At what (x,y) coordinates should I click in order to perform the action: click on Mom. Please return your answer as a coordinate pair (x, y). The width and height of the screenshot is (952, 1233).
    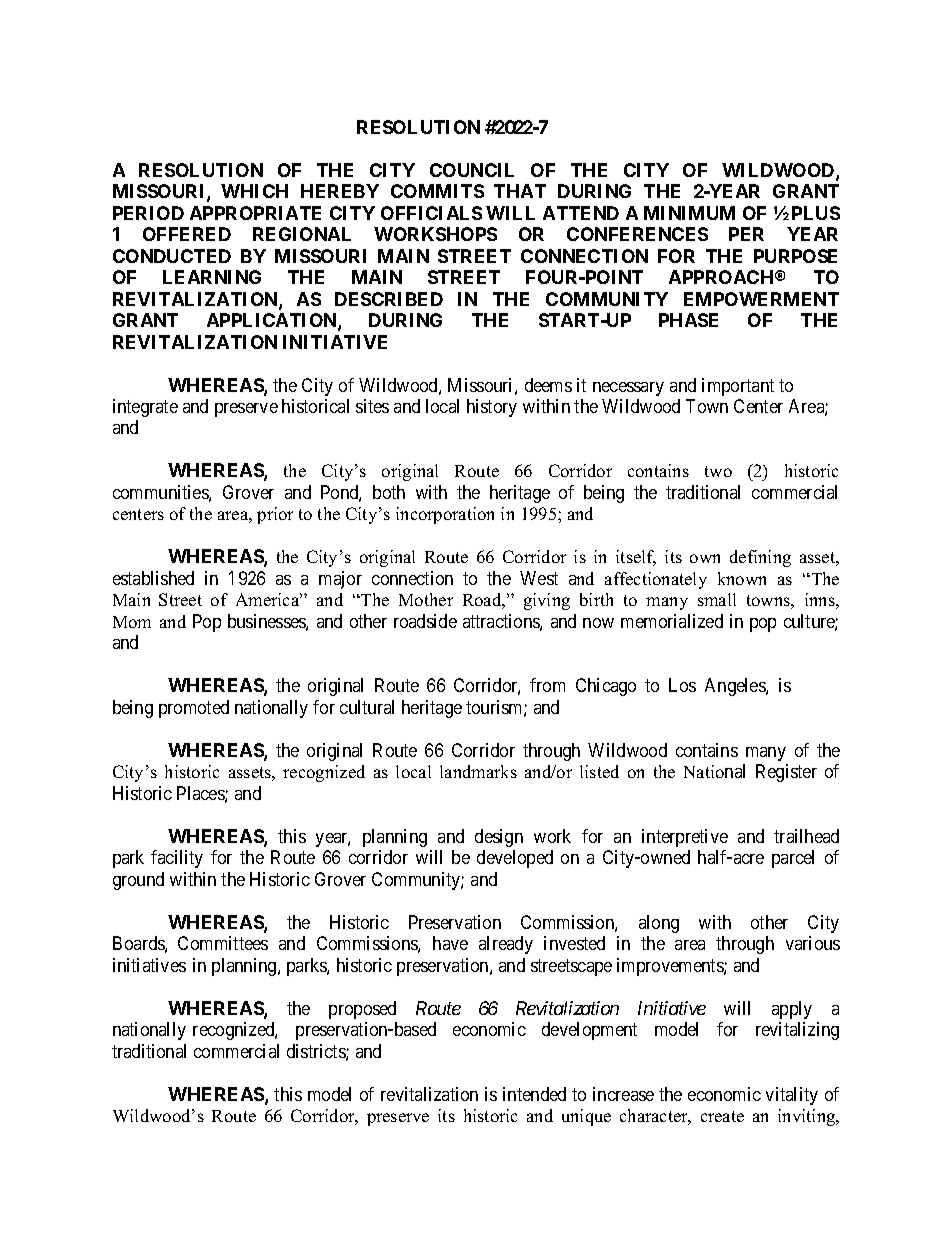
    Looking at the image, I should click on (132, 622).
